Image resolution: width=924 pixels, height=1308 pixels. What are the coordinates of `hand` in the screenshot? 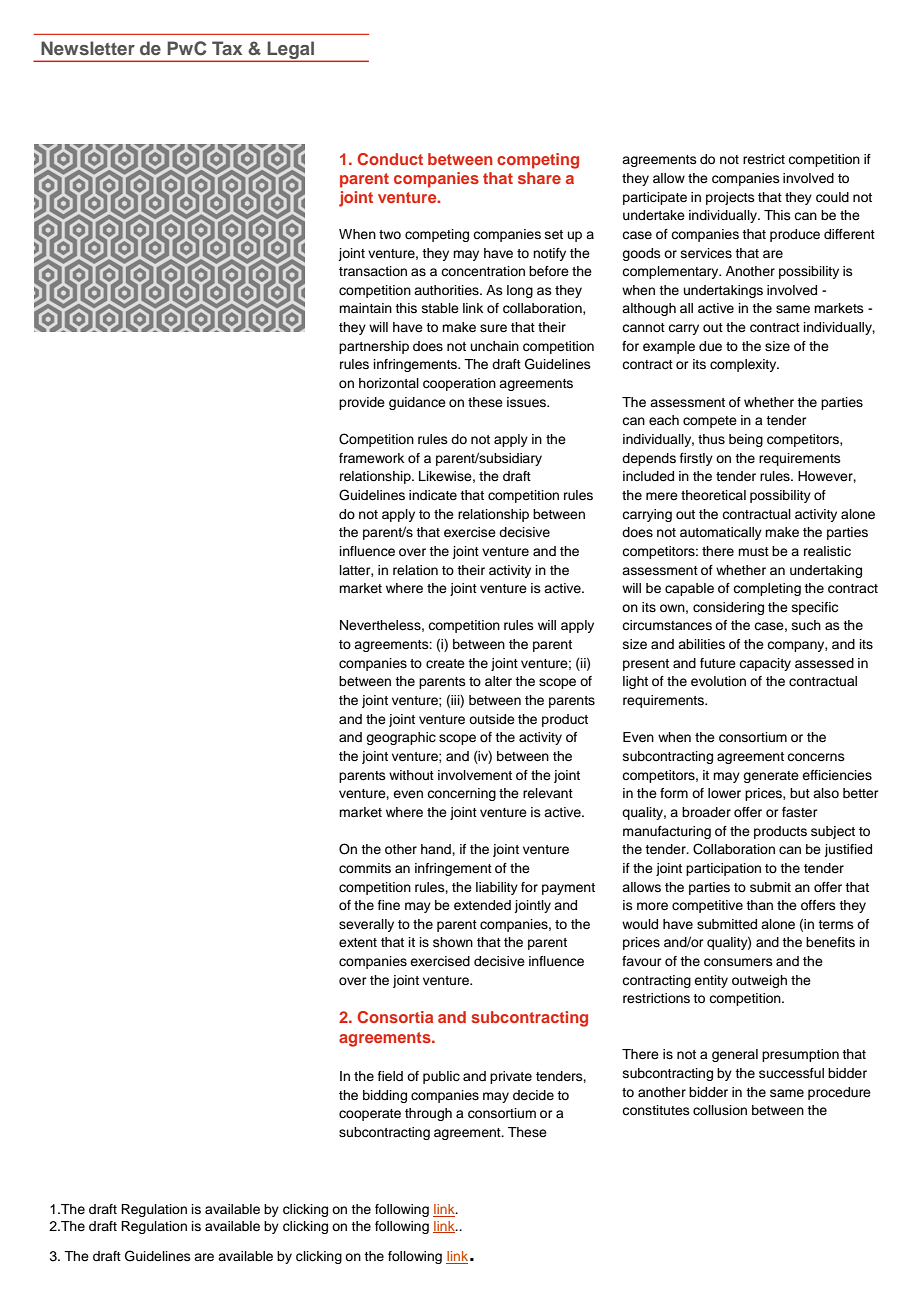 It's located at (437, 849).
